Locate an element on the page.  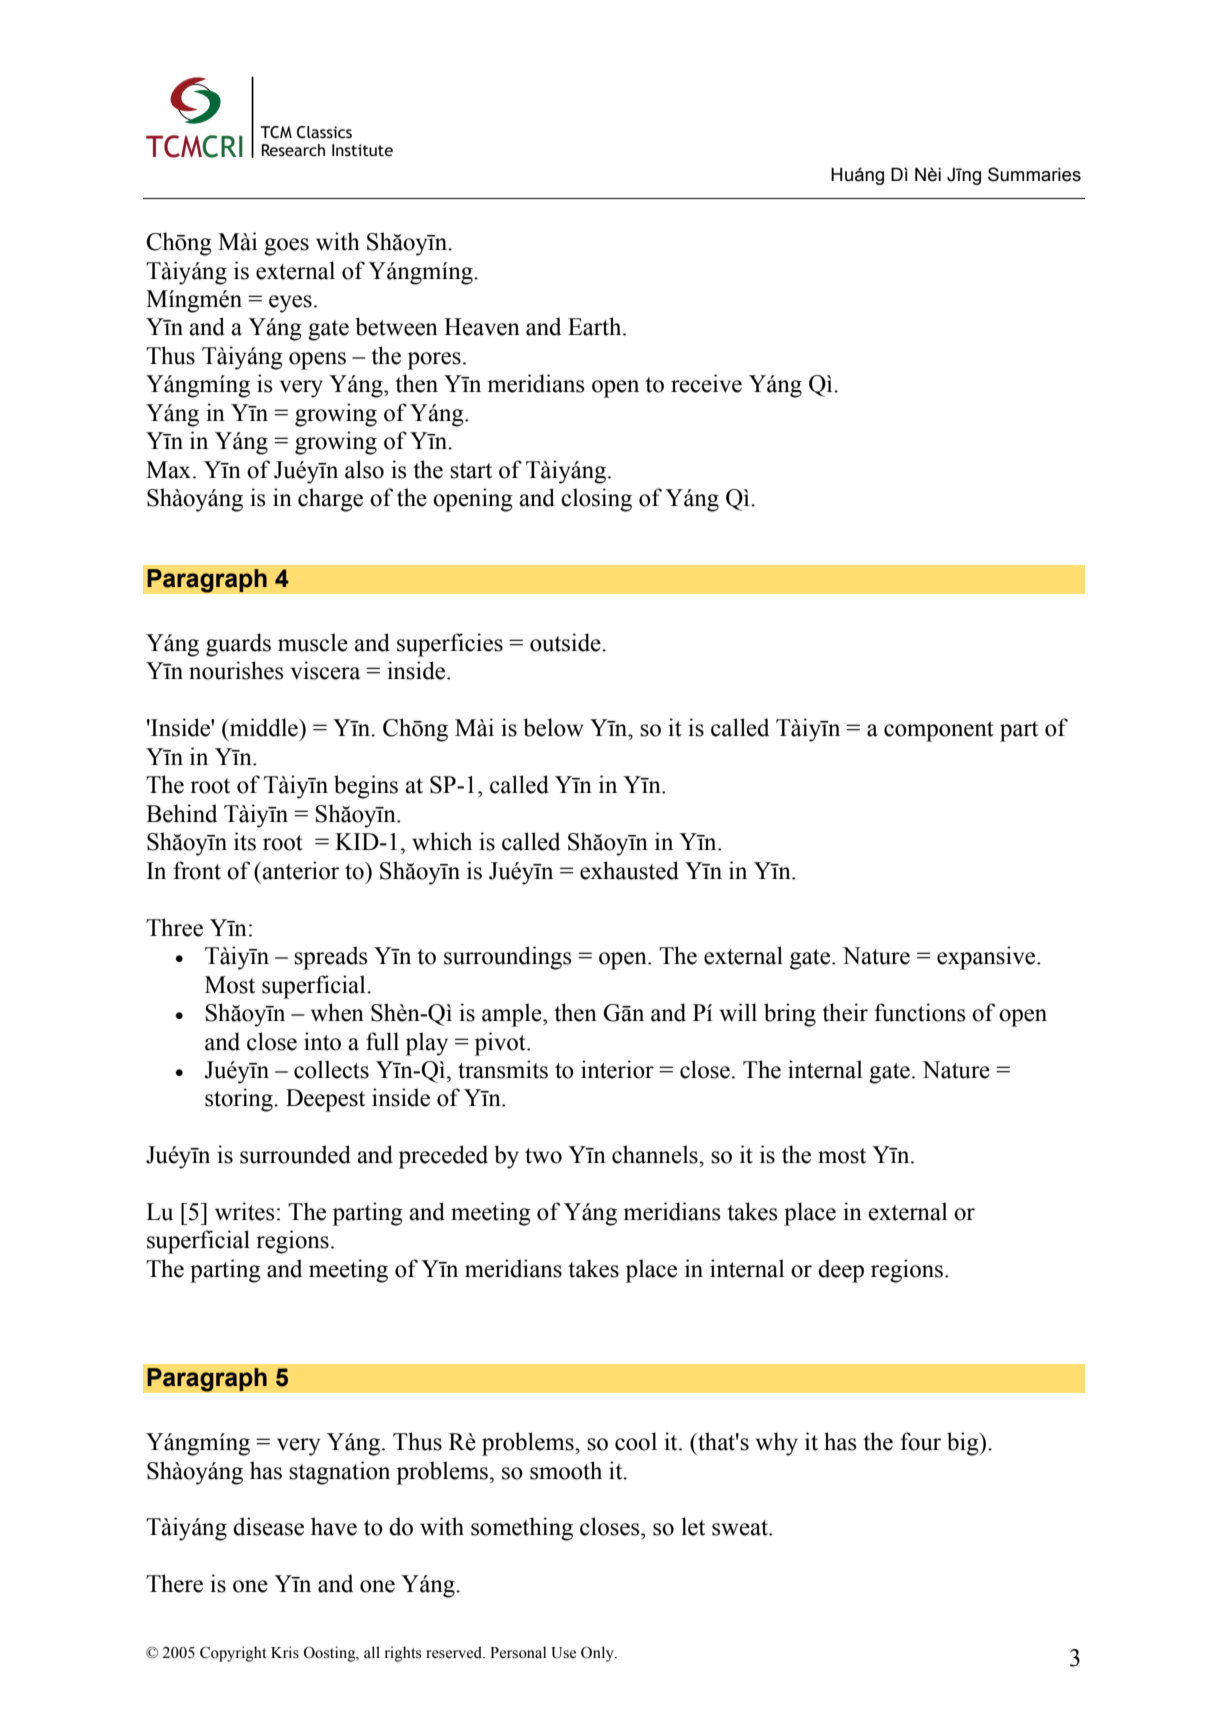
Summaries is located at coordinates (1034, 174).
